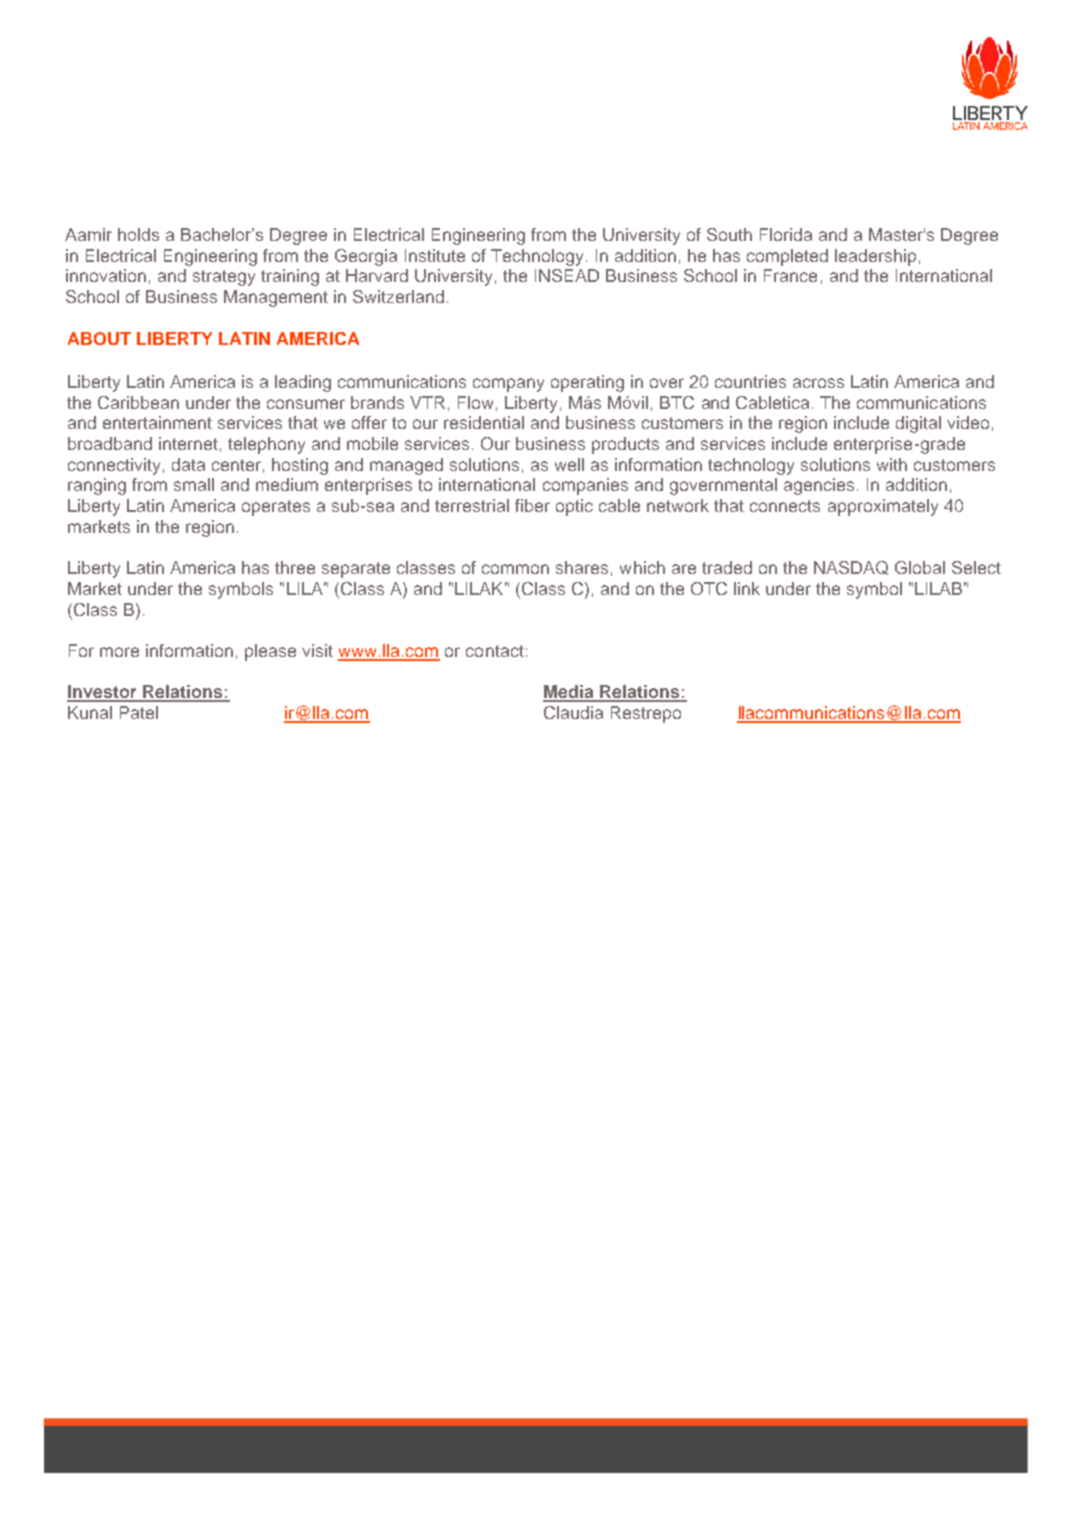  I want to click on NASDAQ, so click(851, 568).
